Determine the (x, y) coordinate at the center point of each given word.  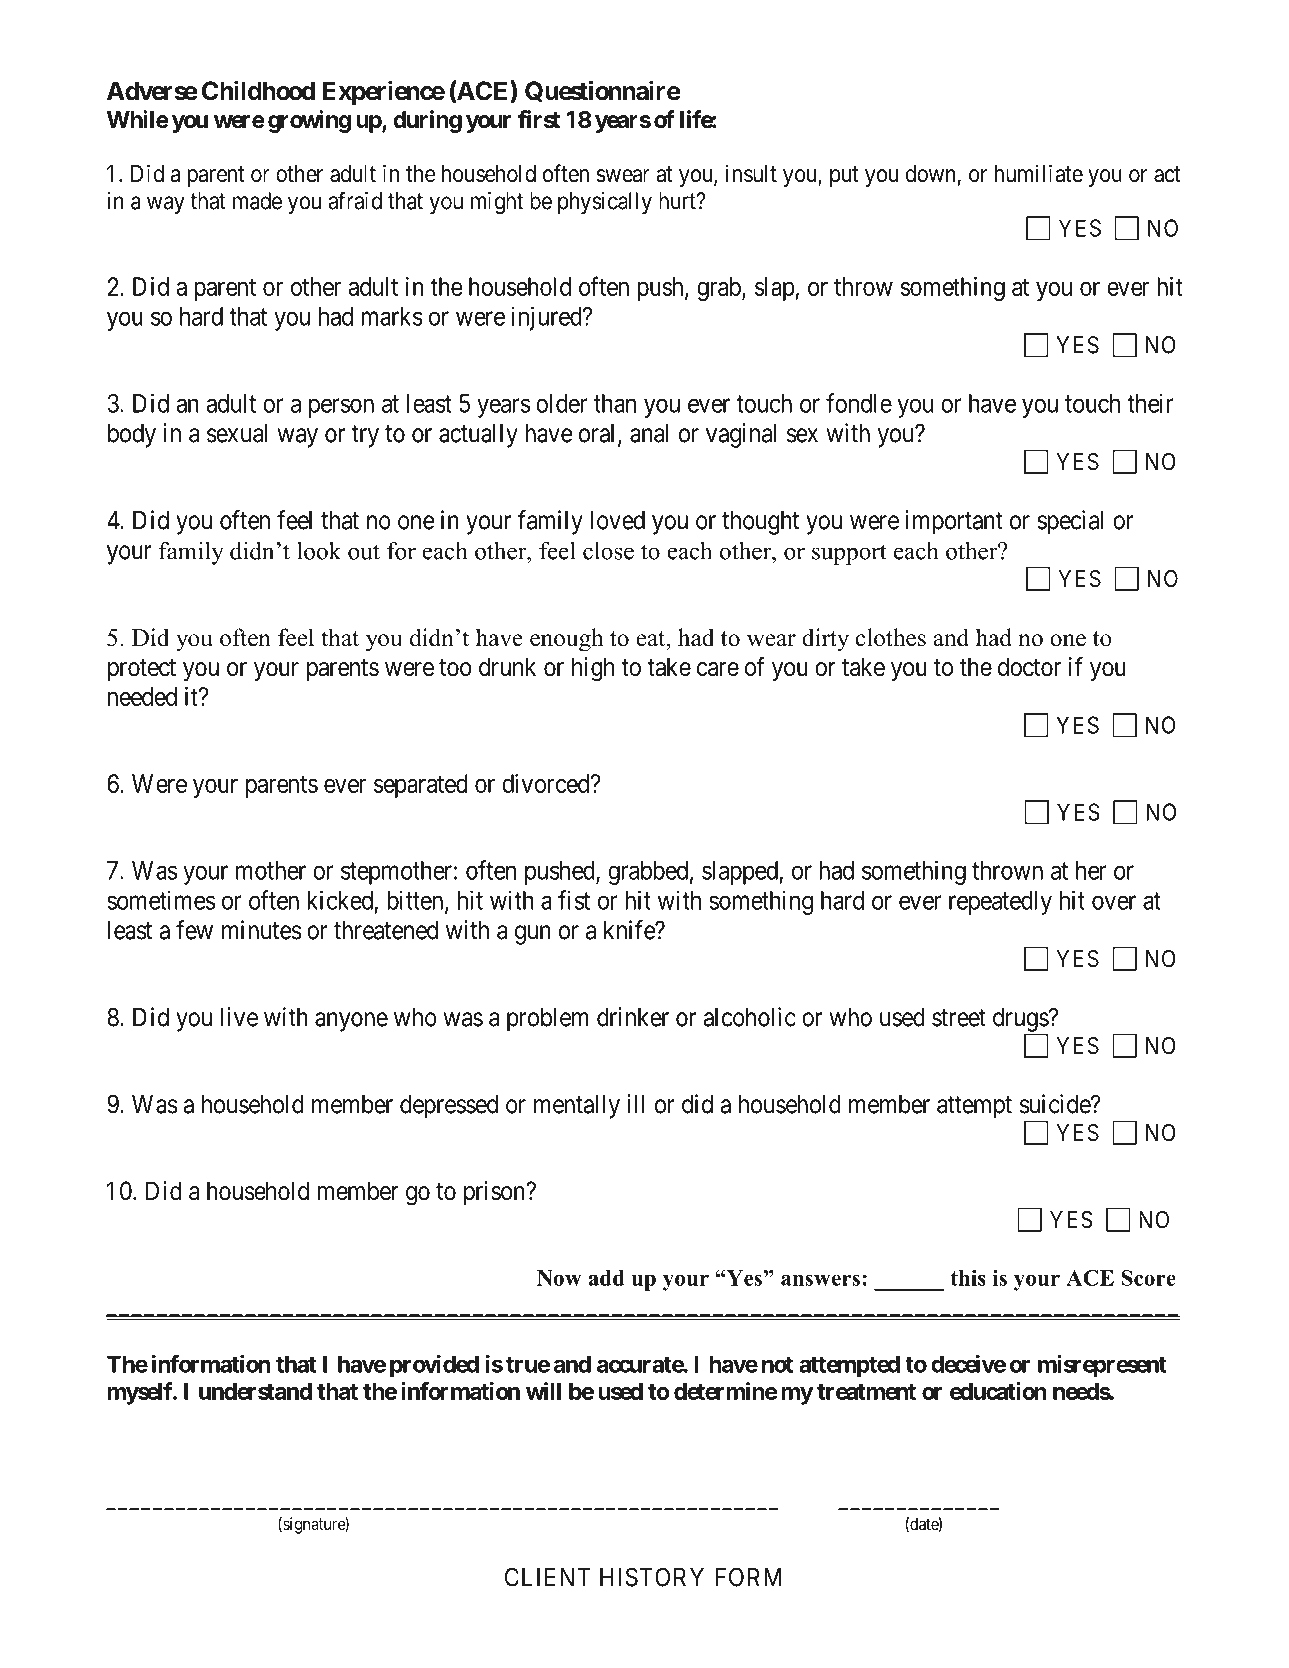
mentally (577, 1107)
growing (309, 121)
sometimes (161, 900)
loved (617, 520)
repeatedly (1000, 903)
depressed (449, 1107)
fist (574, 900)
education (998, 1391)
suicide (1056, 1104)
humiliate (1039, 173)
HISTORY (652, 1577)
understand (255, 1391)
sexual (237, 433)
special (1070, 522)
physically (605, 203)
